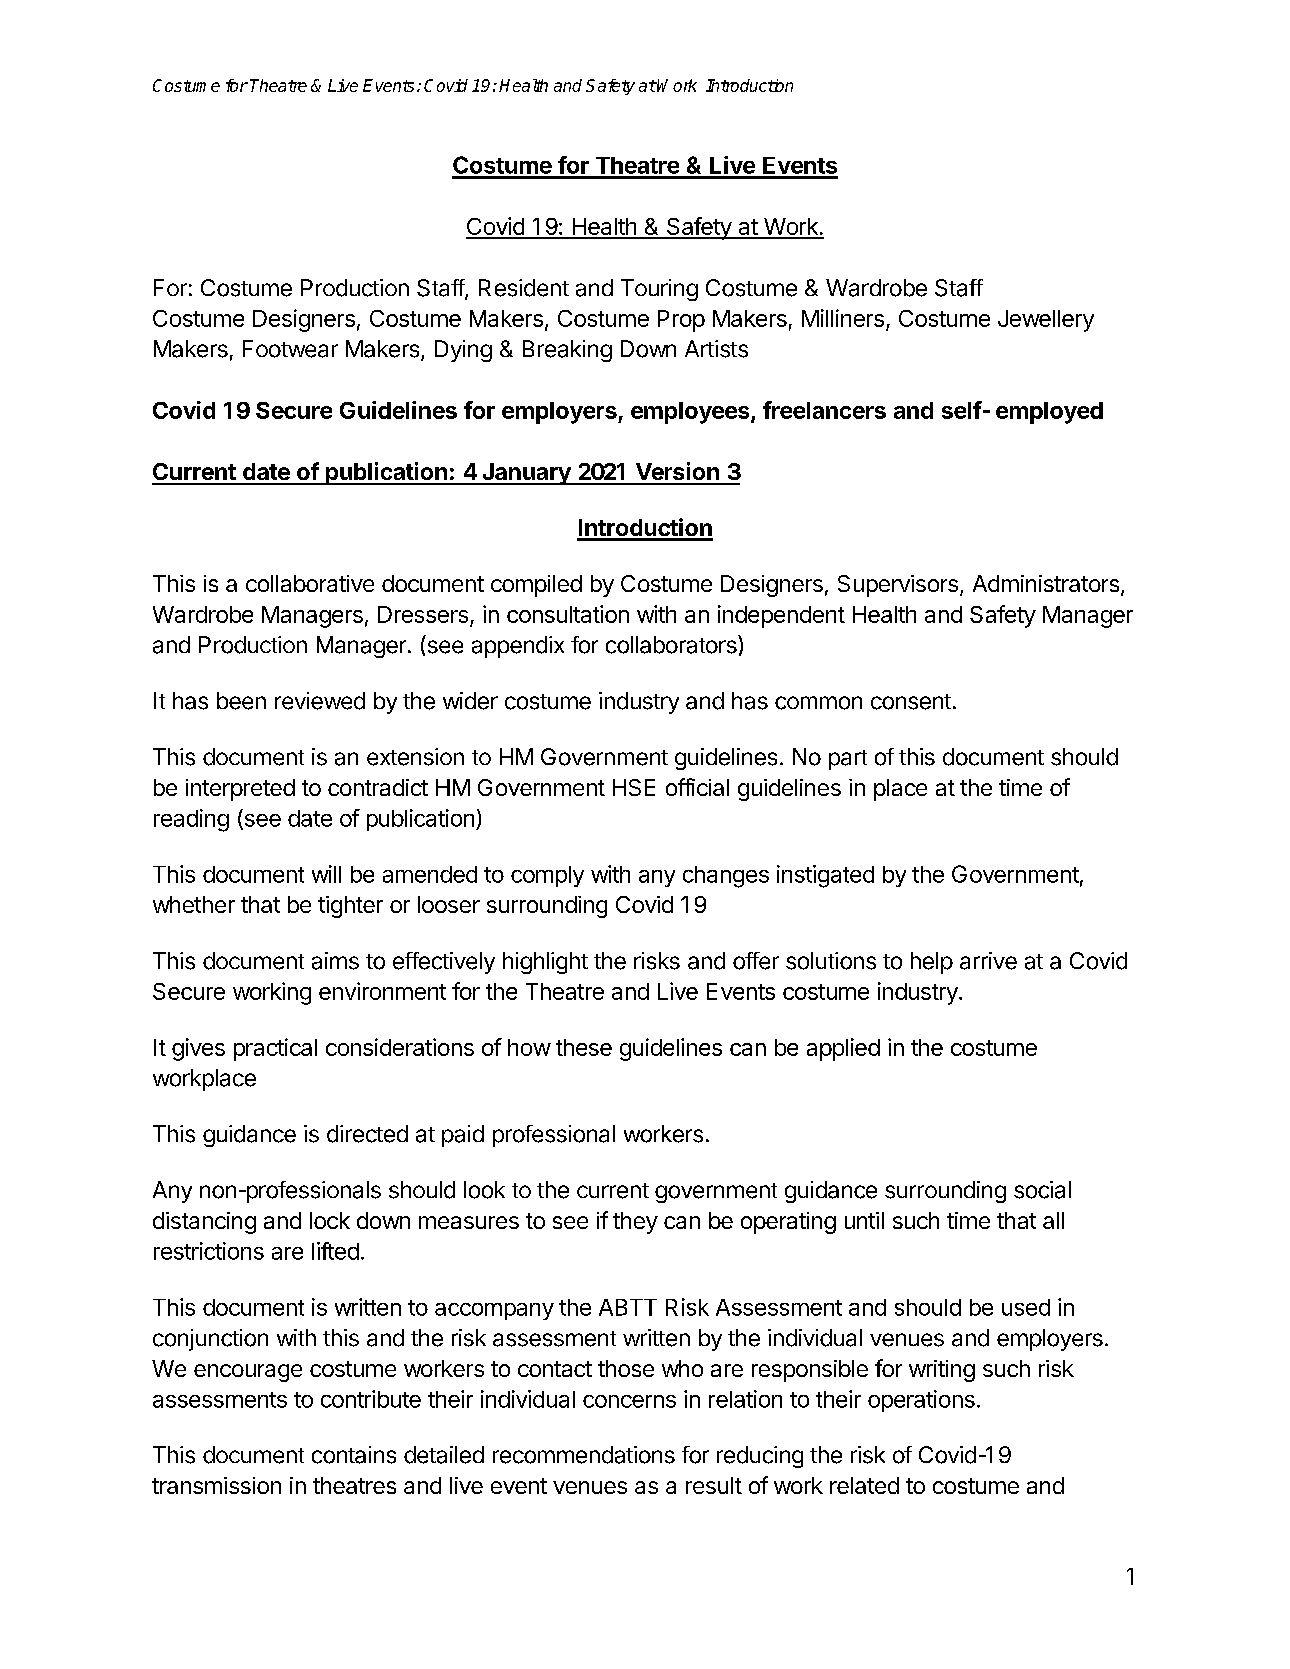 The image size is (1290, 1669). Describe the element at coordinates (326, 874) in the screenshot. I see `will` at that location.
